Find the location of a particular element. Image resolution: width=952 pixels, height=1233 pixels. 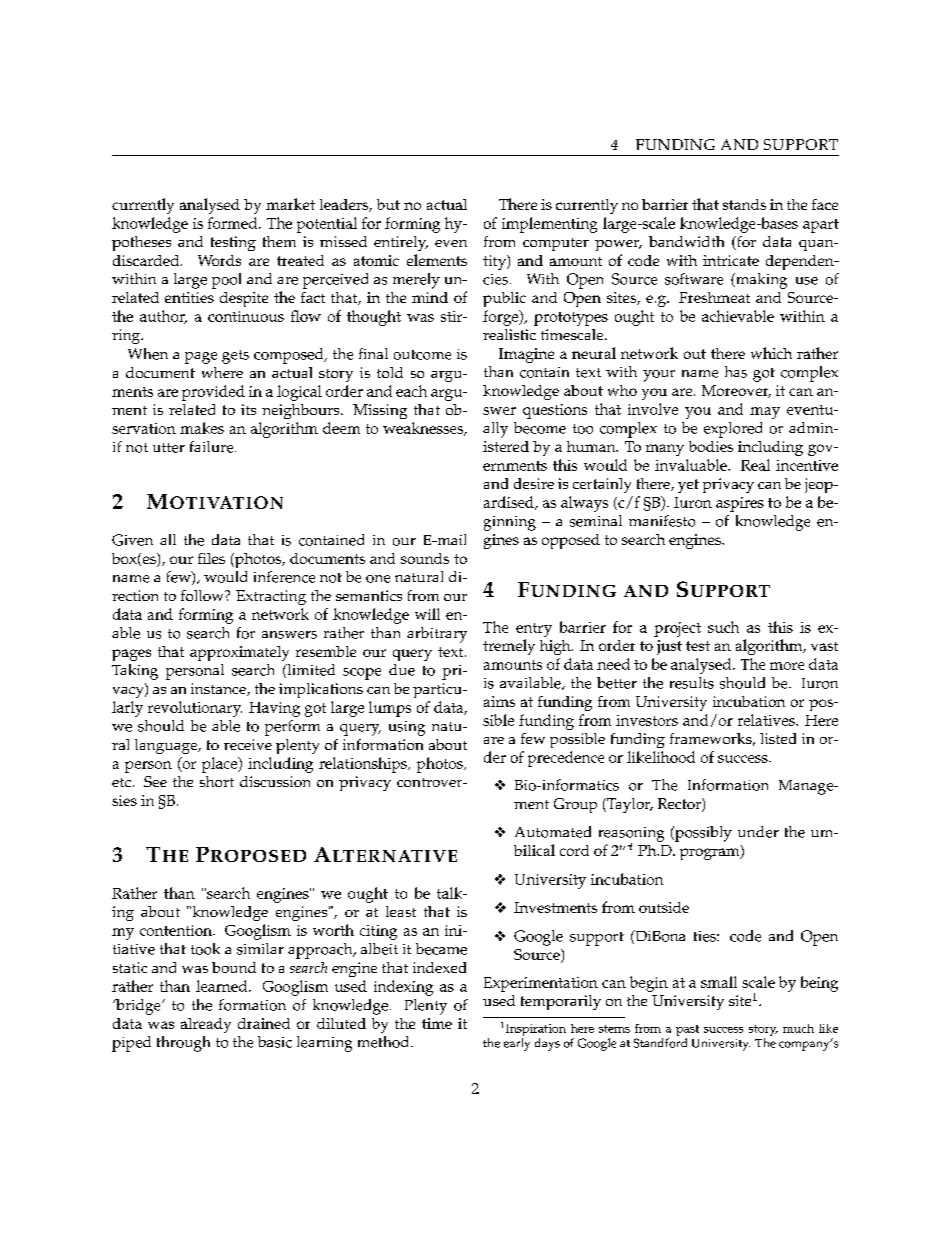

already is located at coordinates (206, 1025).
